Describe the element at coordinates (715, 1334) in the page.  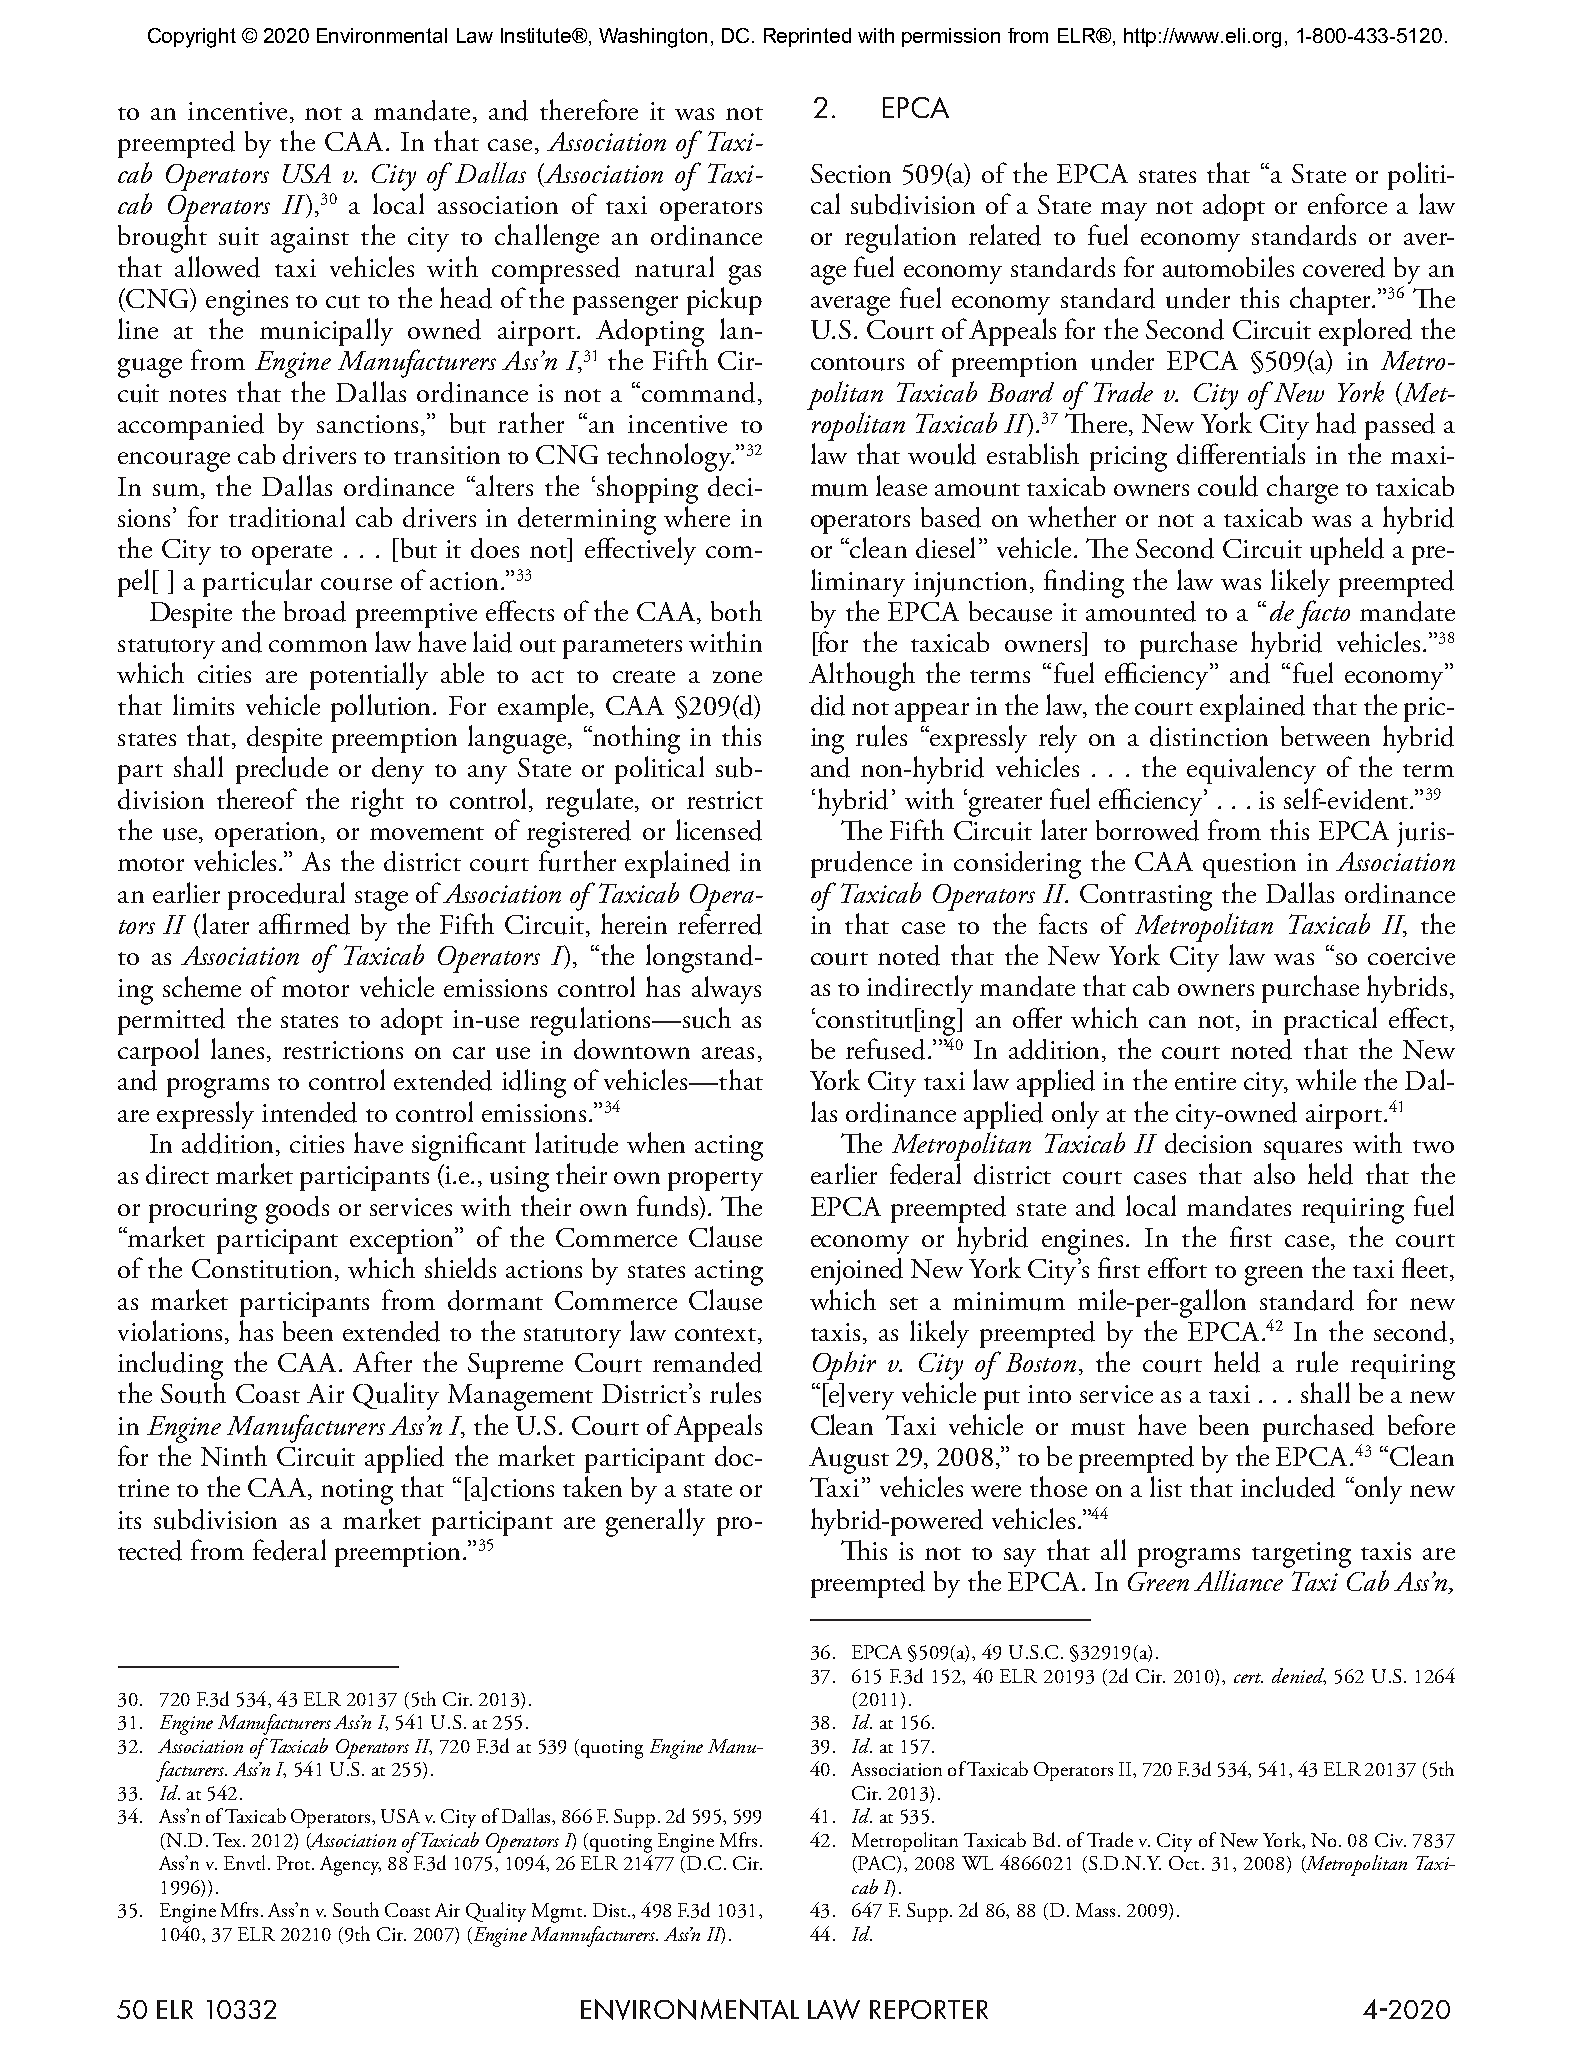
I see `context` at that location.
